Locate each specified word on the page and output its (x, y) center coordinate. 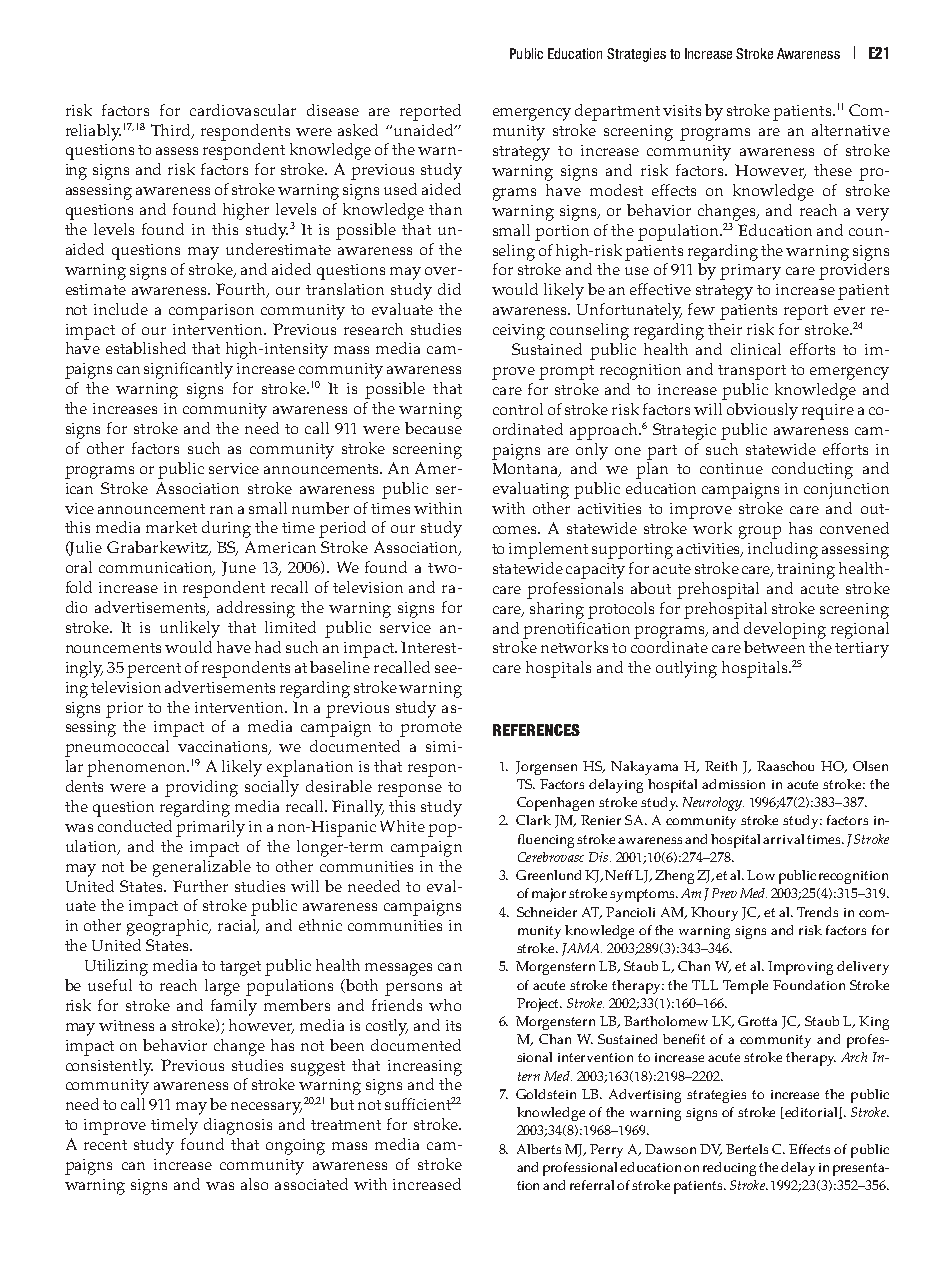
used (400, 189)
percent (154, 670)
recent (105, 1145)
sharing (557, 610)
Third (172, 131)
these (833, 170)
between (774, 647)
